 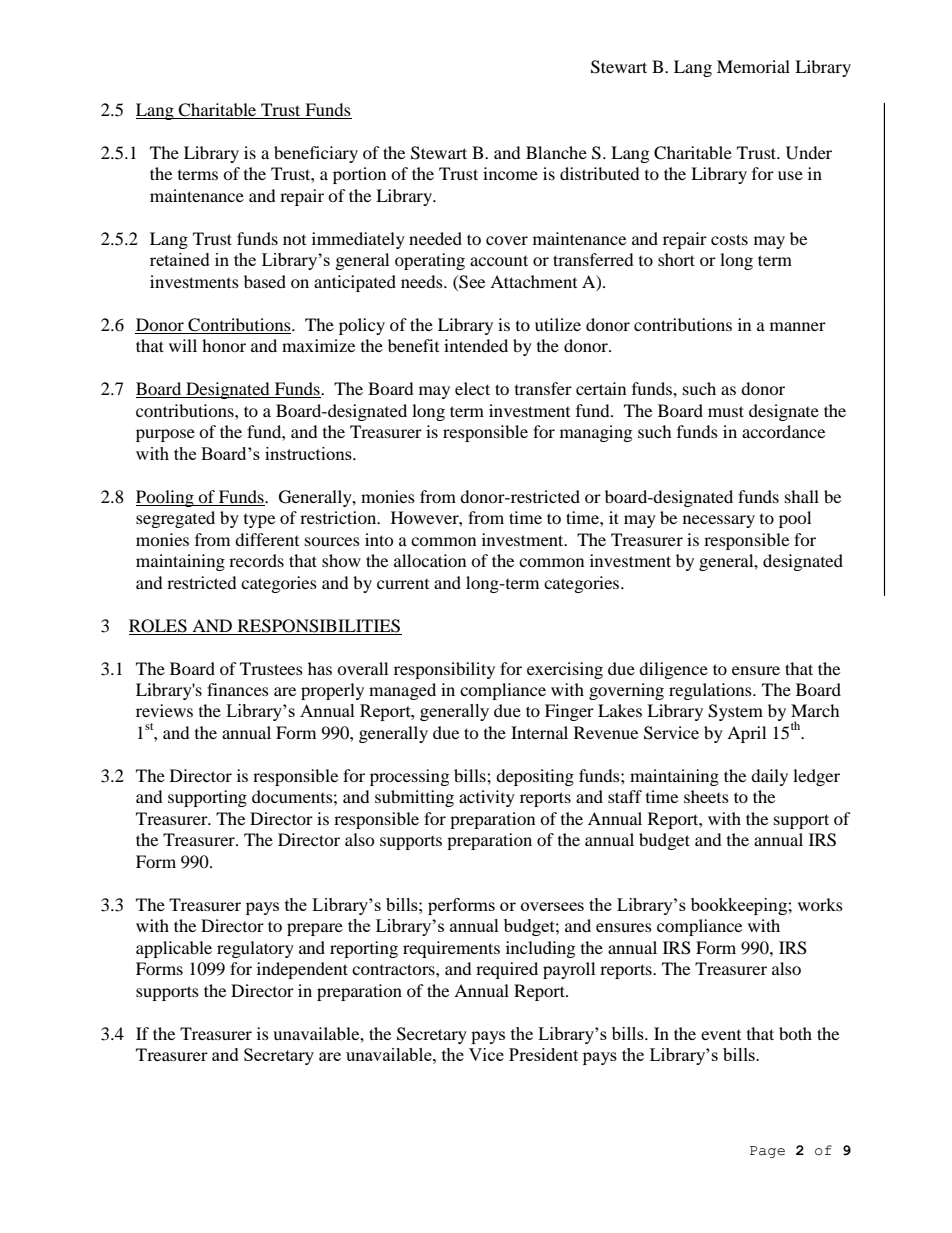 I want to click on diligence, so click(x=673, y=670).
